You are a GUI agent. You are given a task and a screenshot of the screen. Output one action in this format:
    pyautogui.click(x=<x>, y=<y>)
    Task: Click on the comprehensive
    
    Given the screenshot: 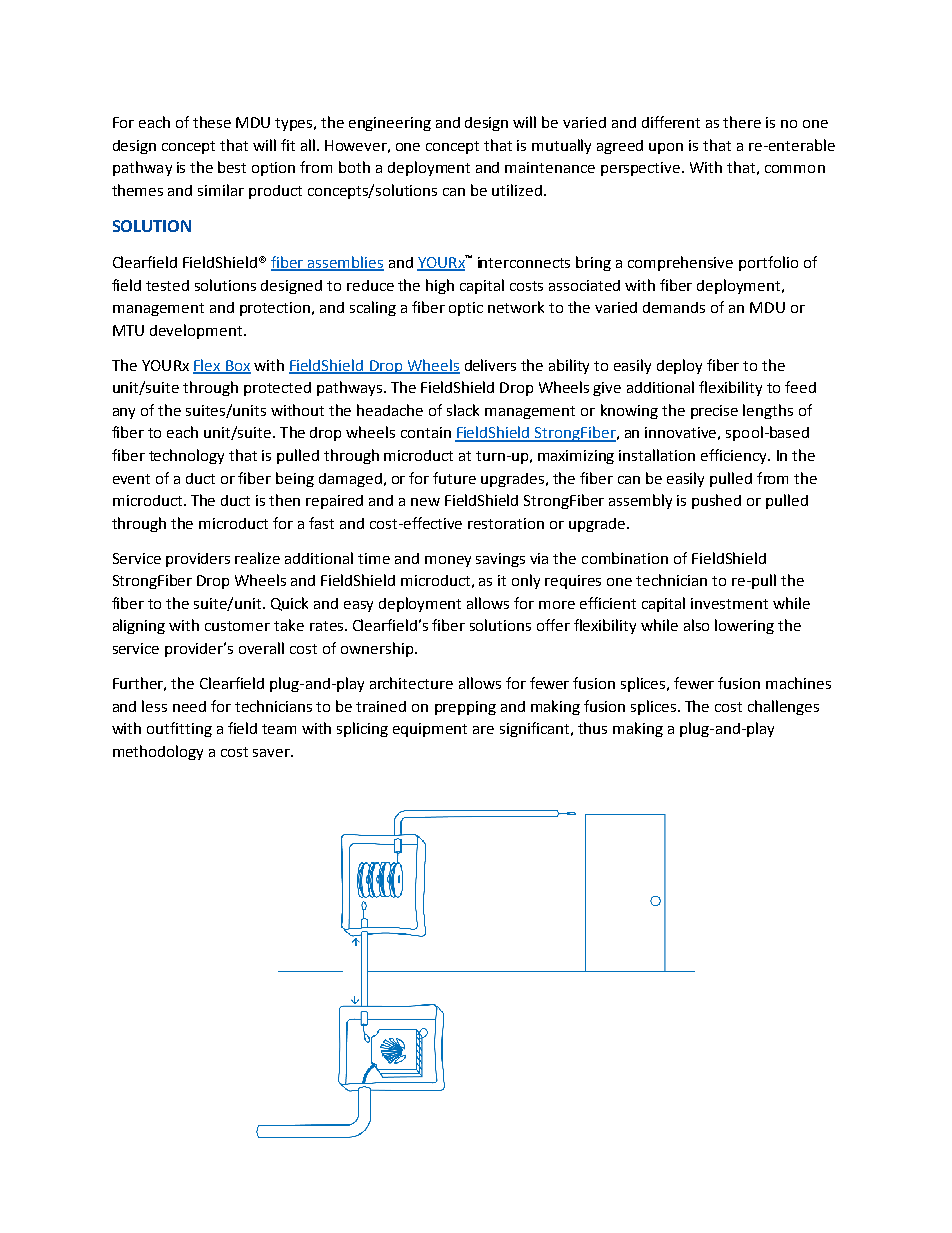 What is the action you would take?
    pyautogui.click(x=680, y=263)
